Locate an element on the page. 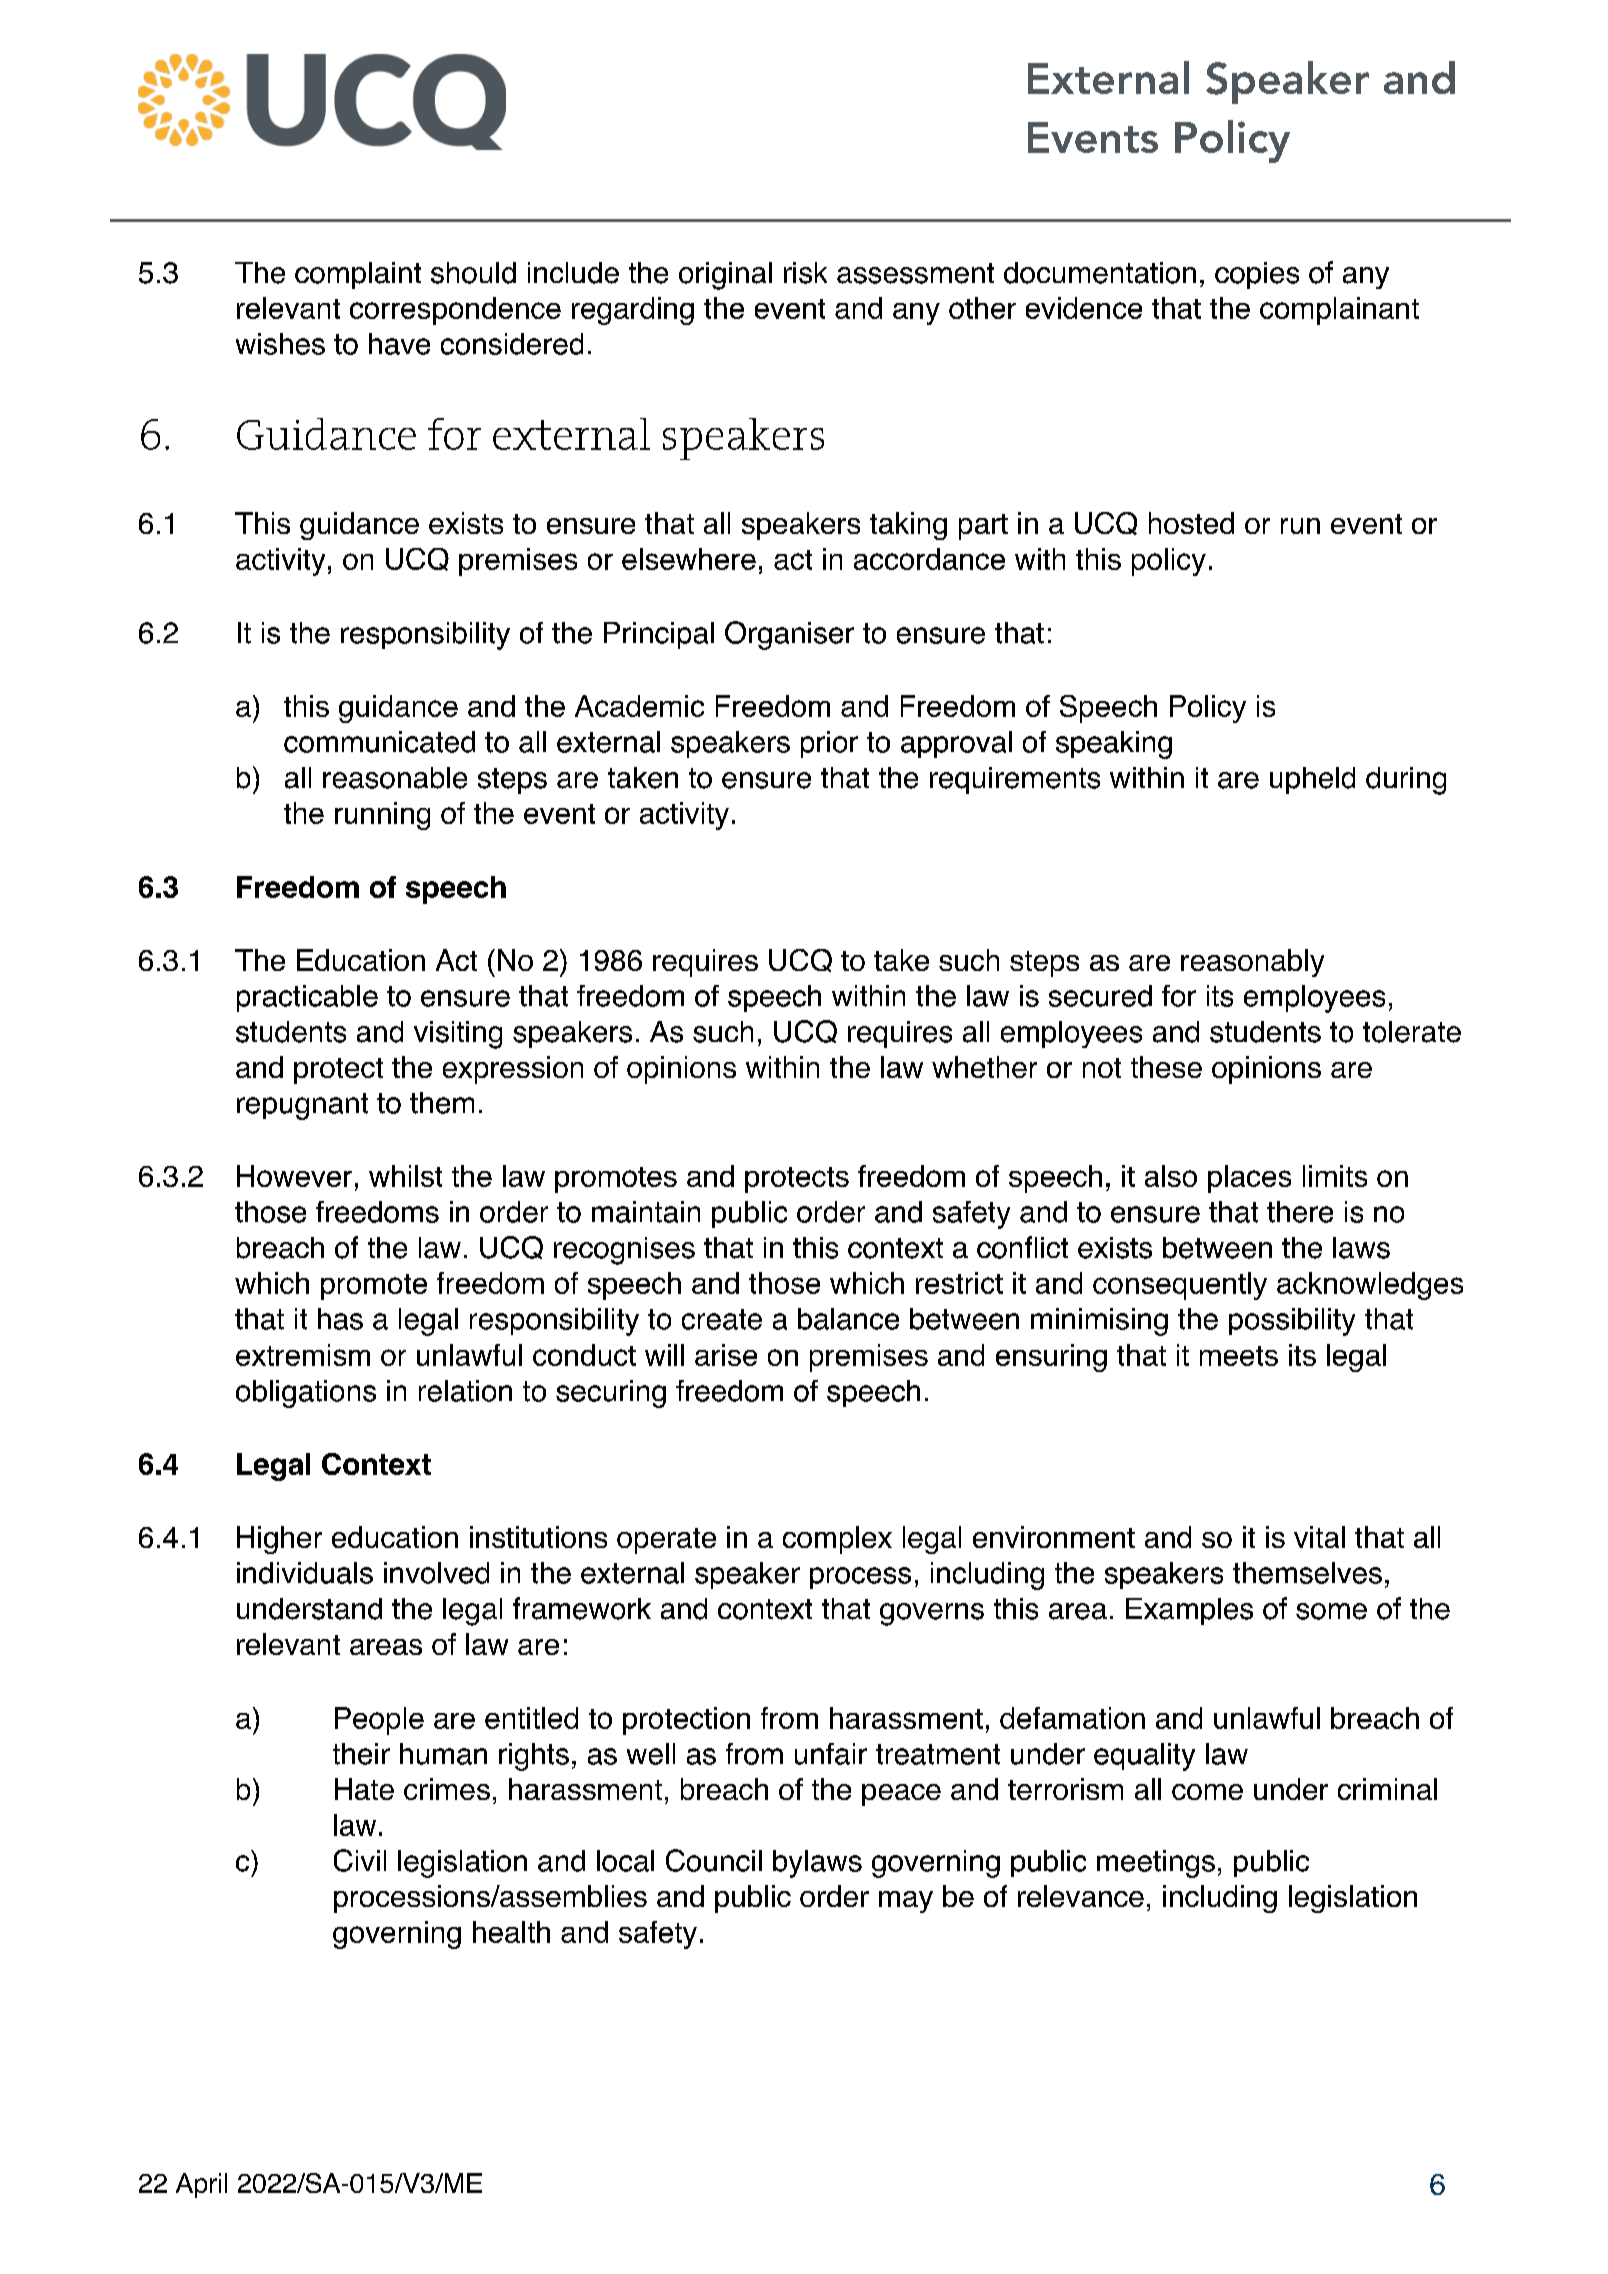 This image has width=1608, height=2274. risk is located at coordinates (805, 273).
